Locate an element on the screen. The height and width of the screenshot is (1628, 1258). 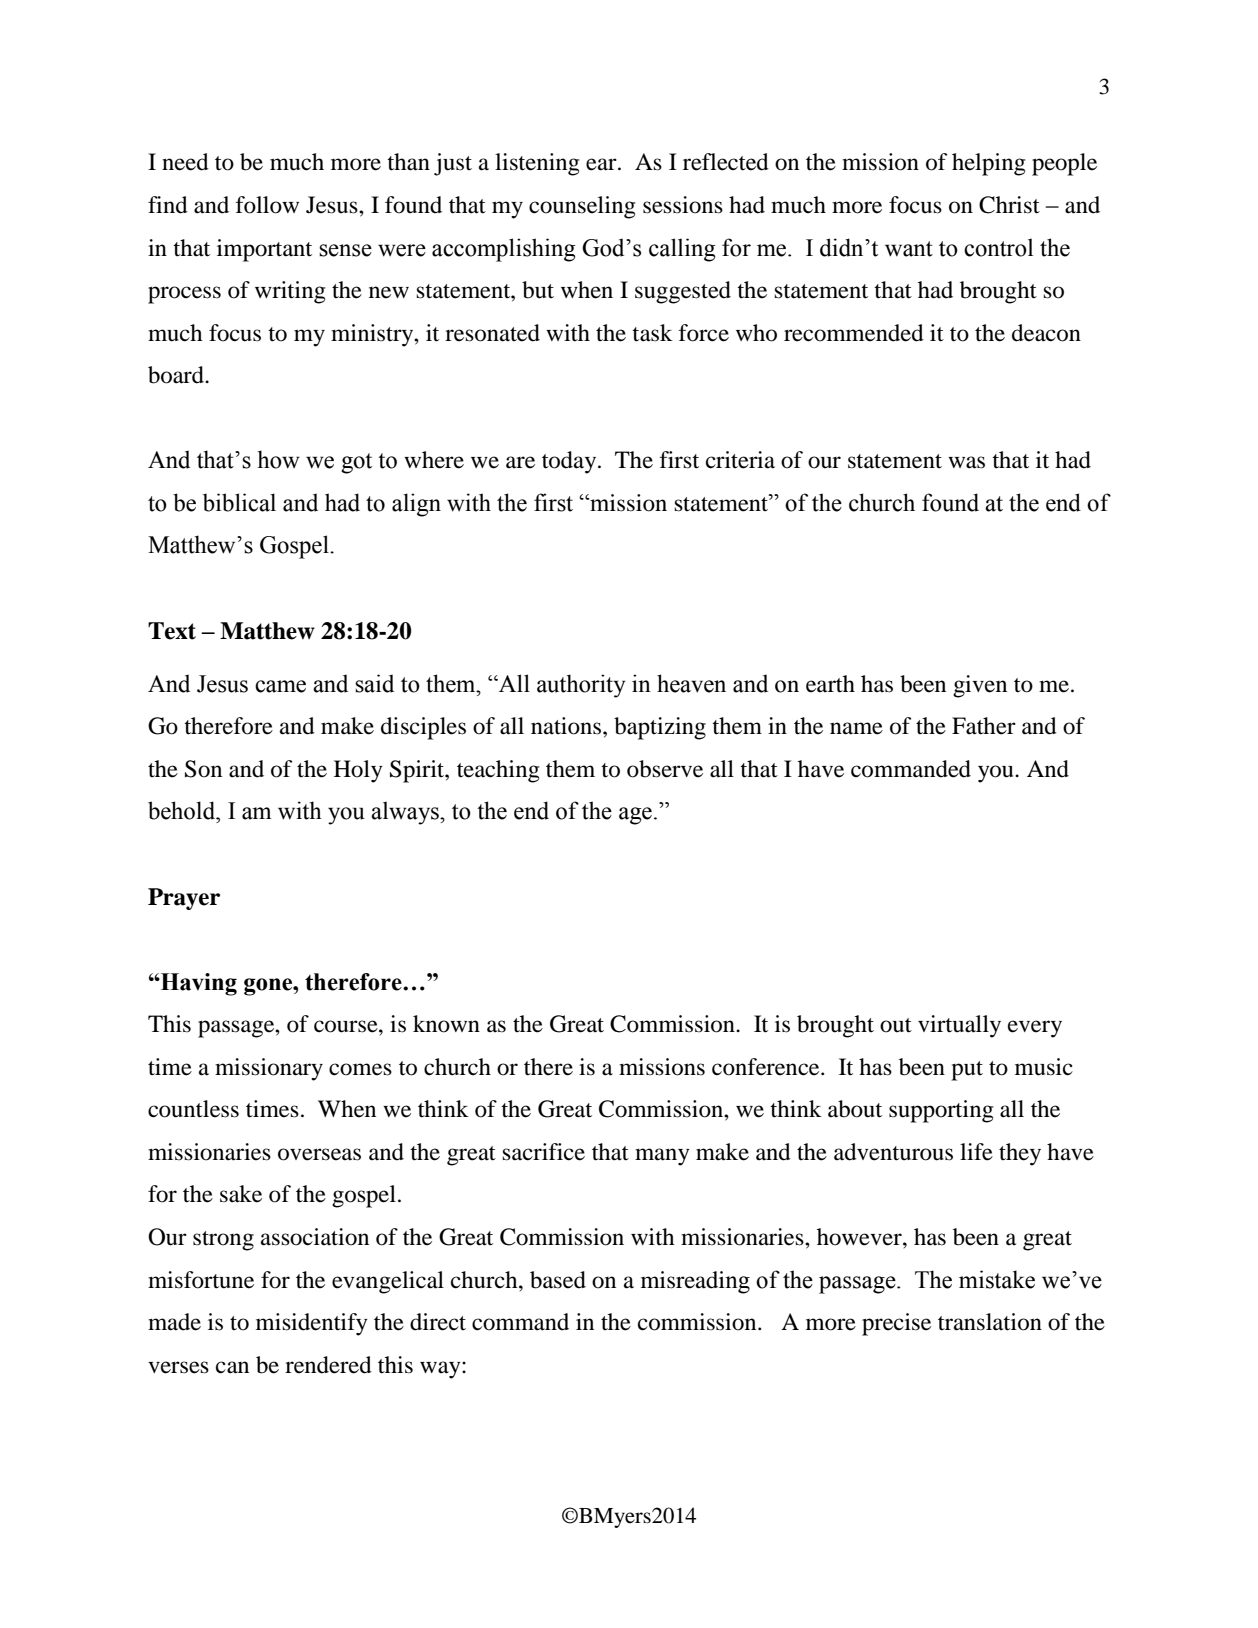
observe is located at coordinates (665, 769).
